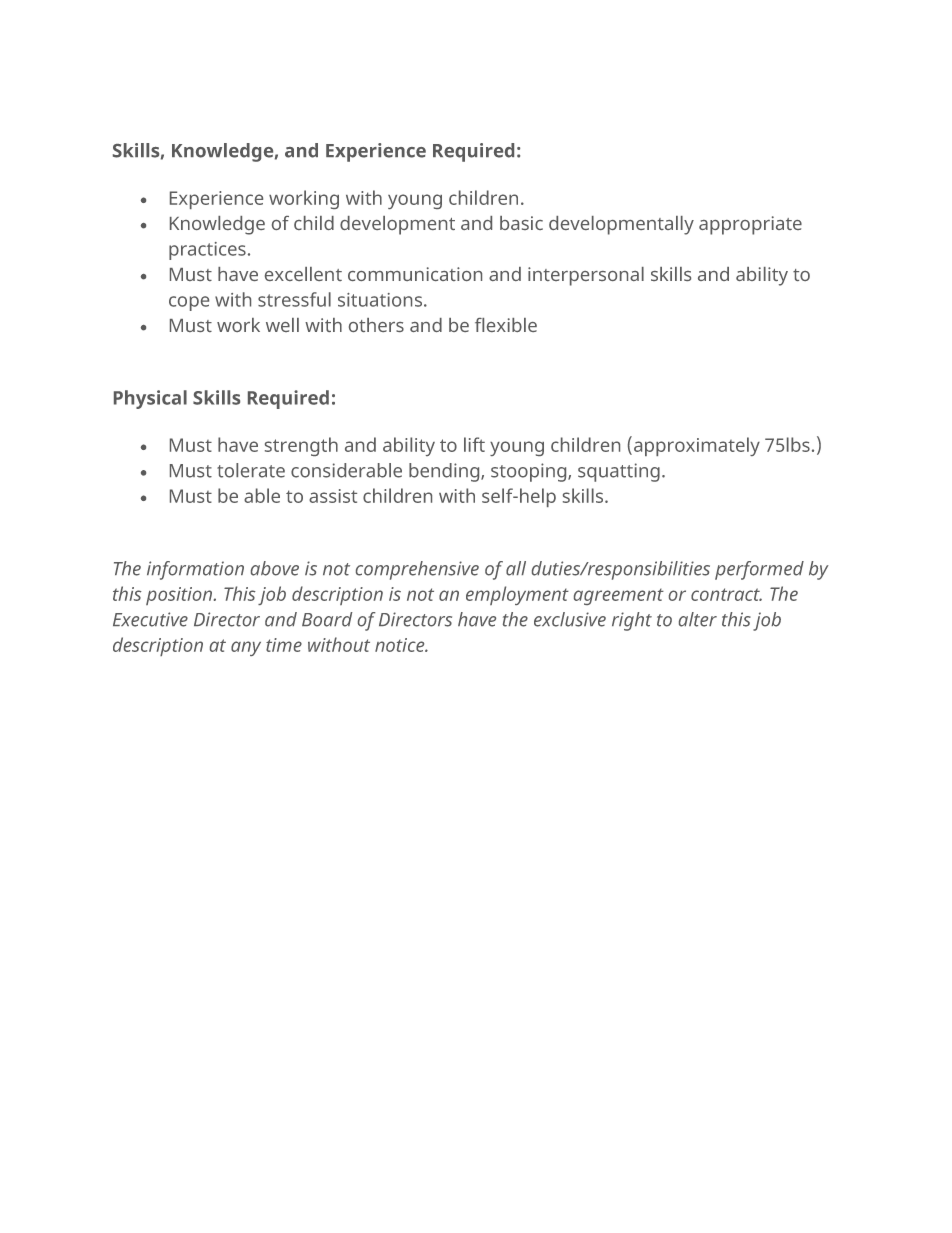  I want to click on squatting, so click(619, 472).
